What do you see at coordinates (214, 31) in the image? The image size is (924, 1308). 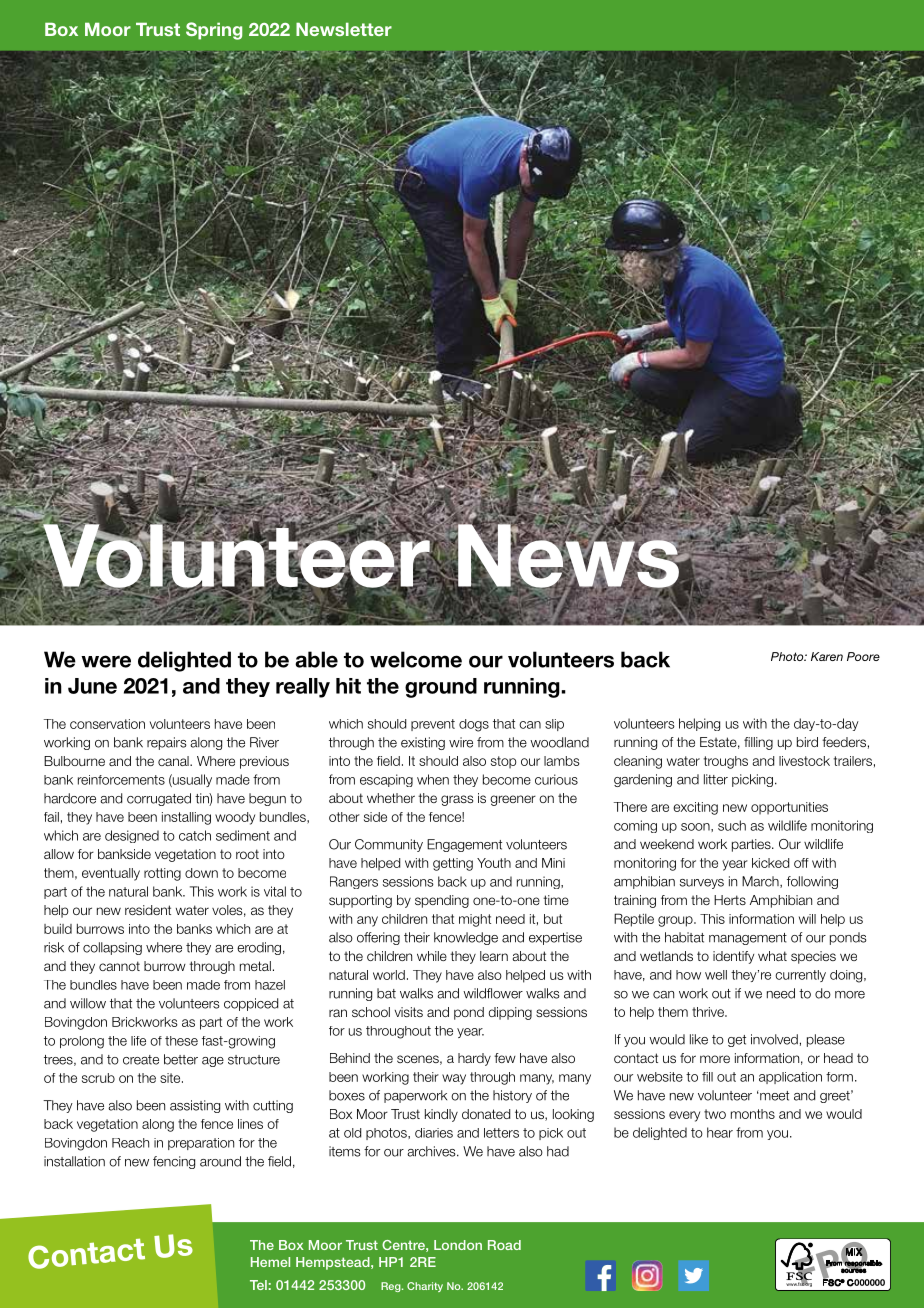 I see `Spring` at bounding box center [214, 31].
